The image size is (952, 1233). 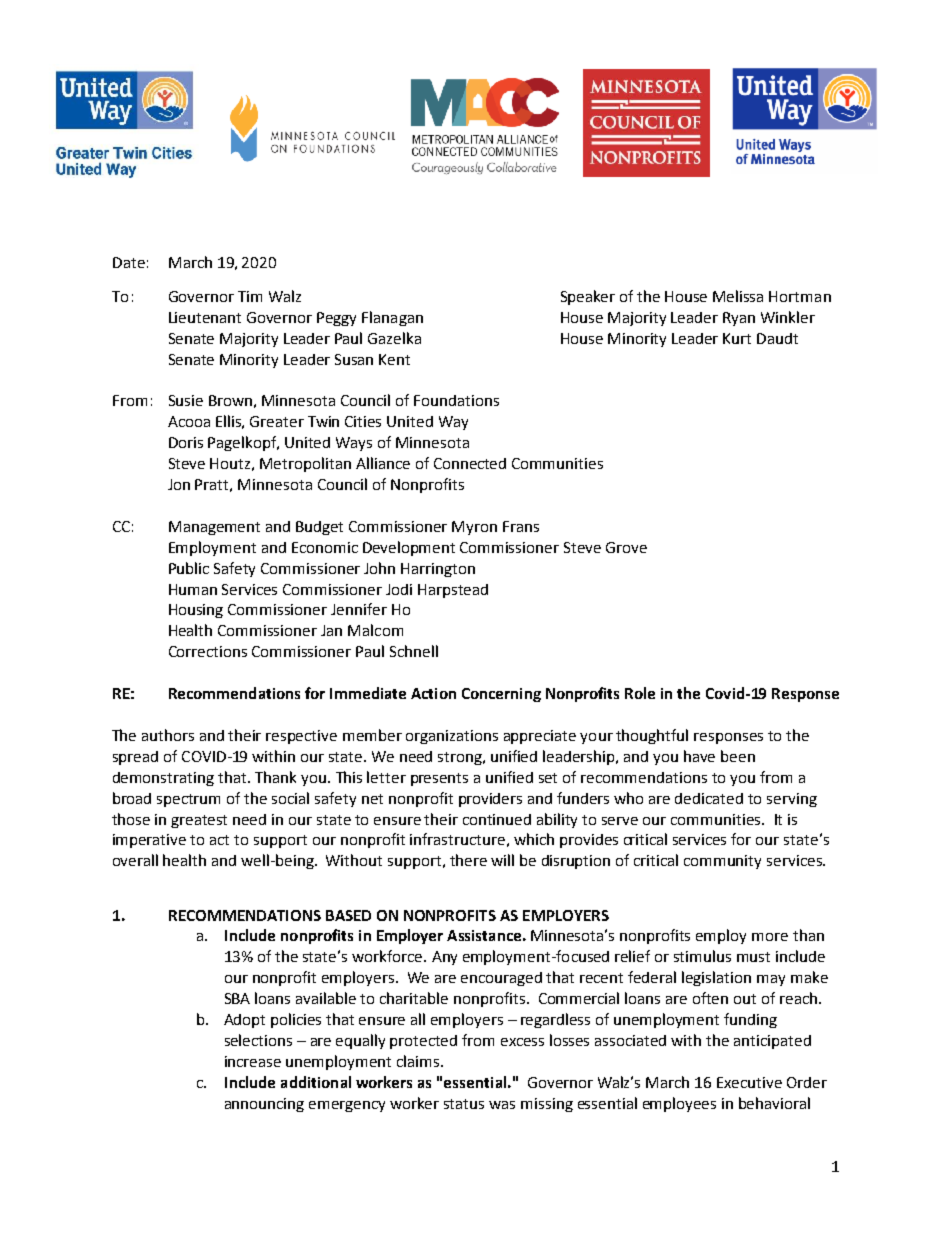 What do you see at coordinates (392, 318) in the image?
I see `Flanagan` at bounding box center [392, 318].
